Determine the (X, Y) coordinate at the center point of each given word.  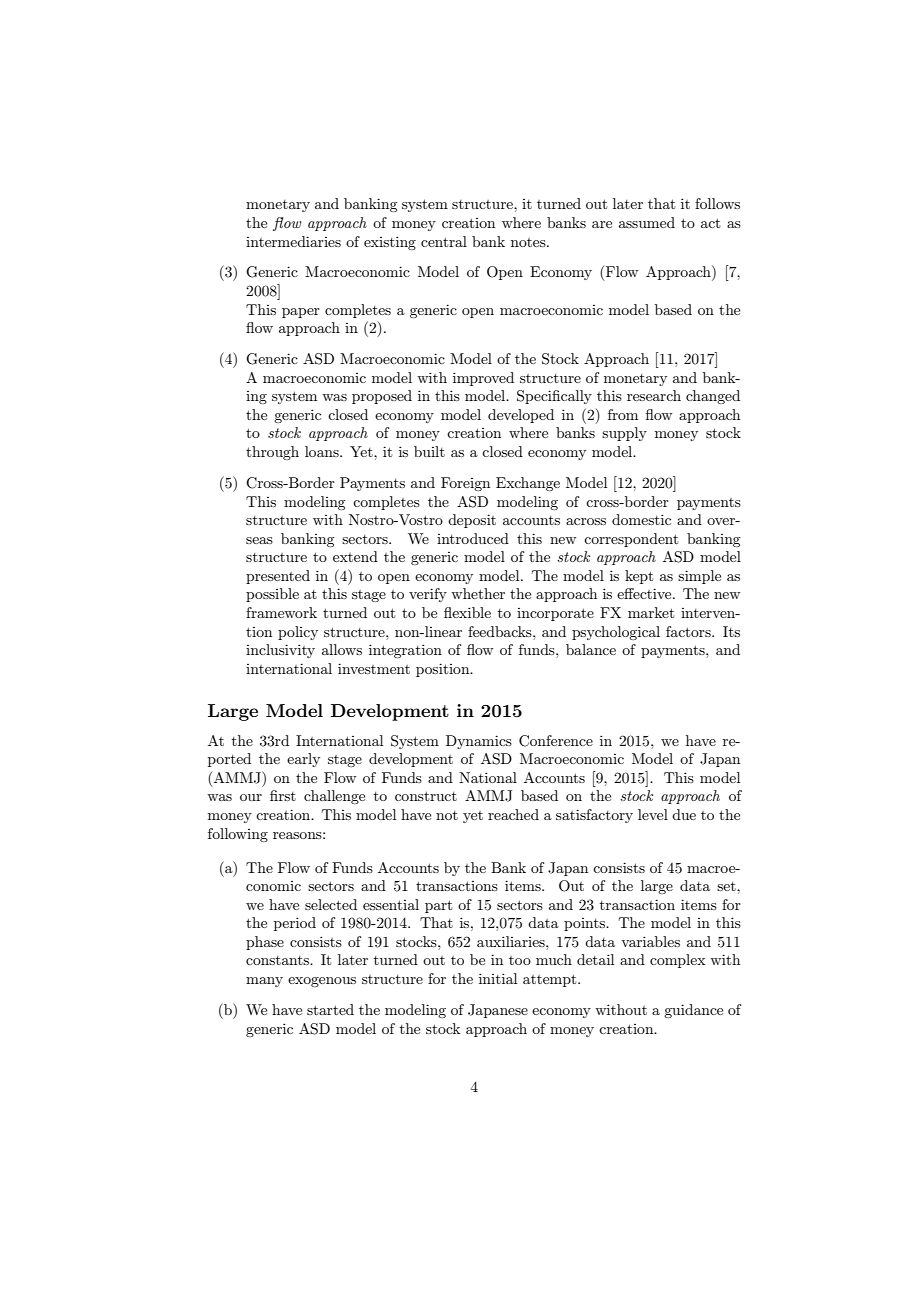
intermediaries (293, 241)
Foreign (465, 484)
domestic (641, 519)
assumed (647, 222)
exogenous (322, 982)
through (272, 453)
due (684, 814)
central (444, 241)
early (303, 760)
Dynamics (479, 742)
